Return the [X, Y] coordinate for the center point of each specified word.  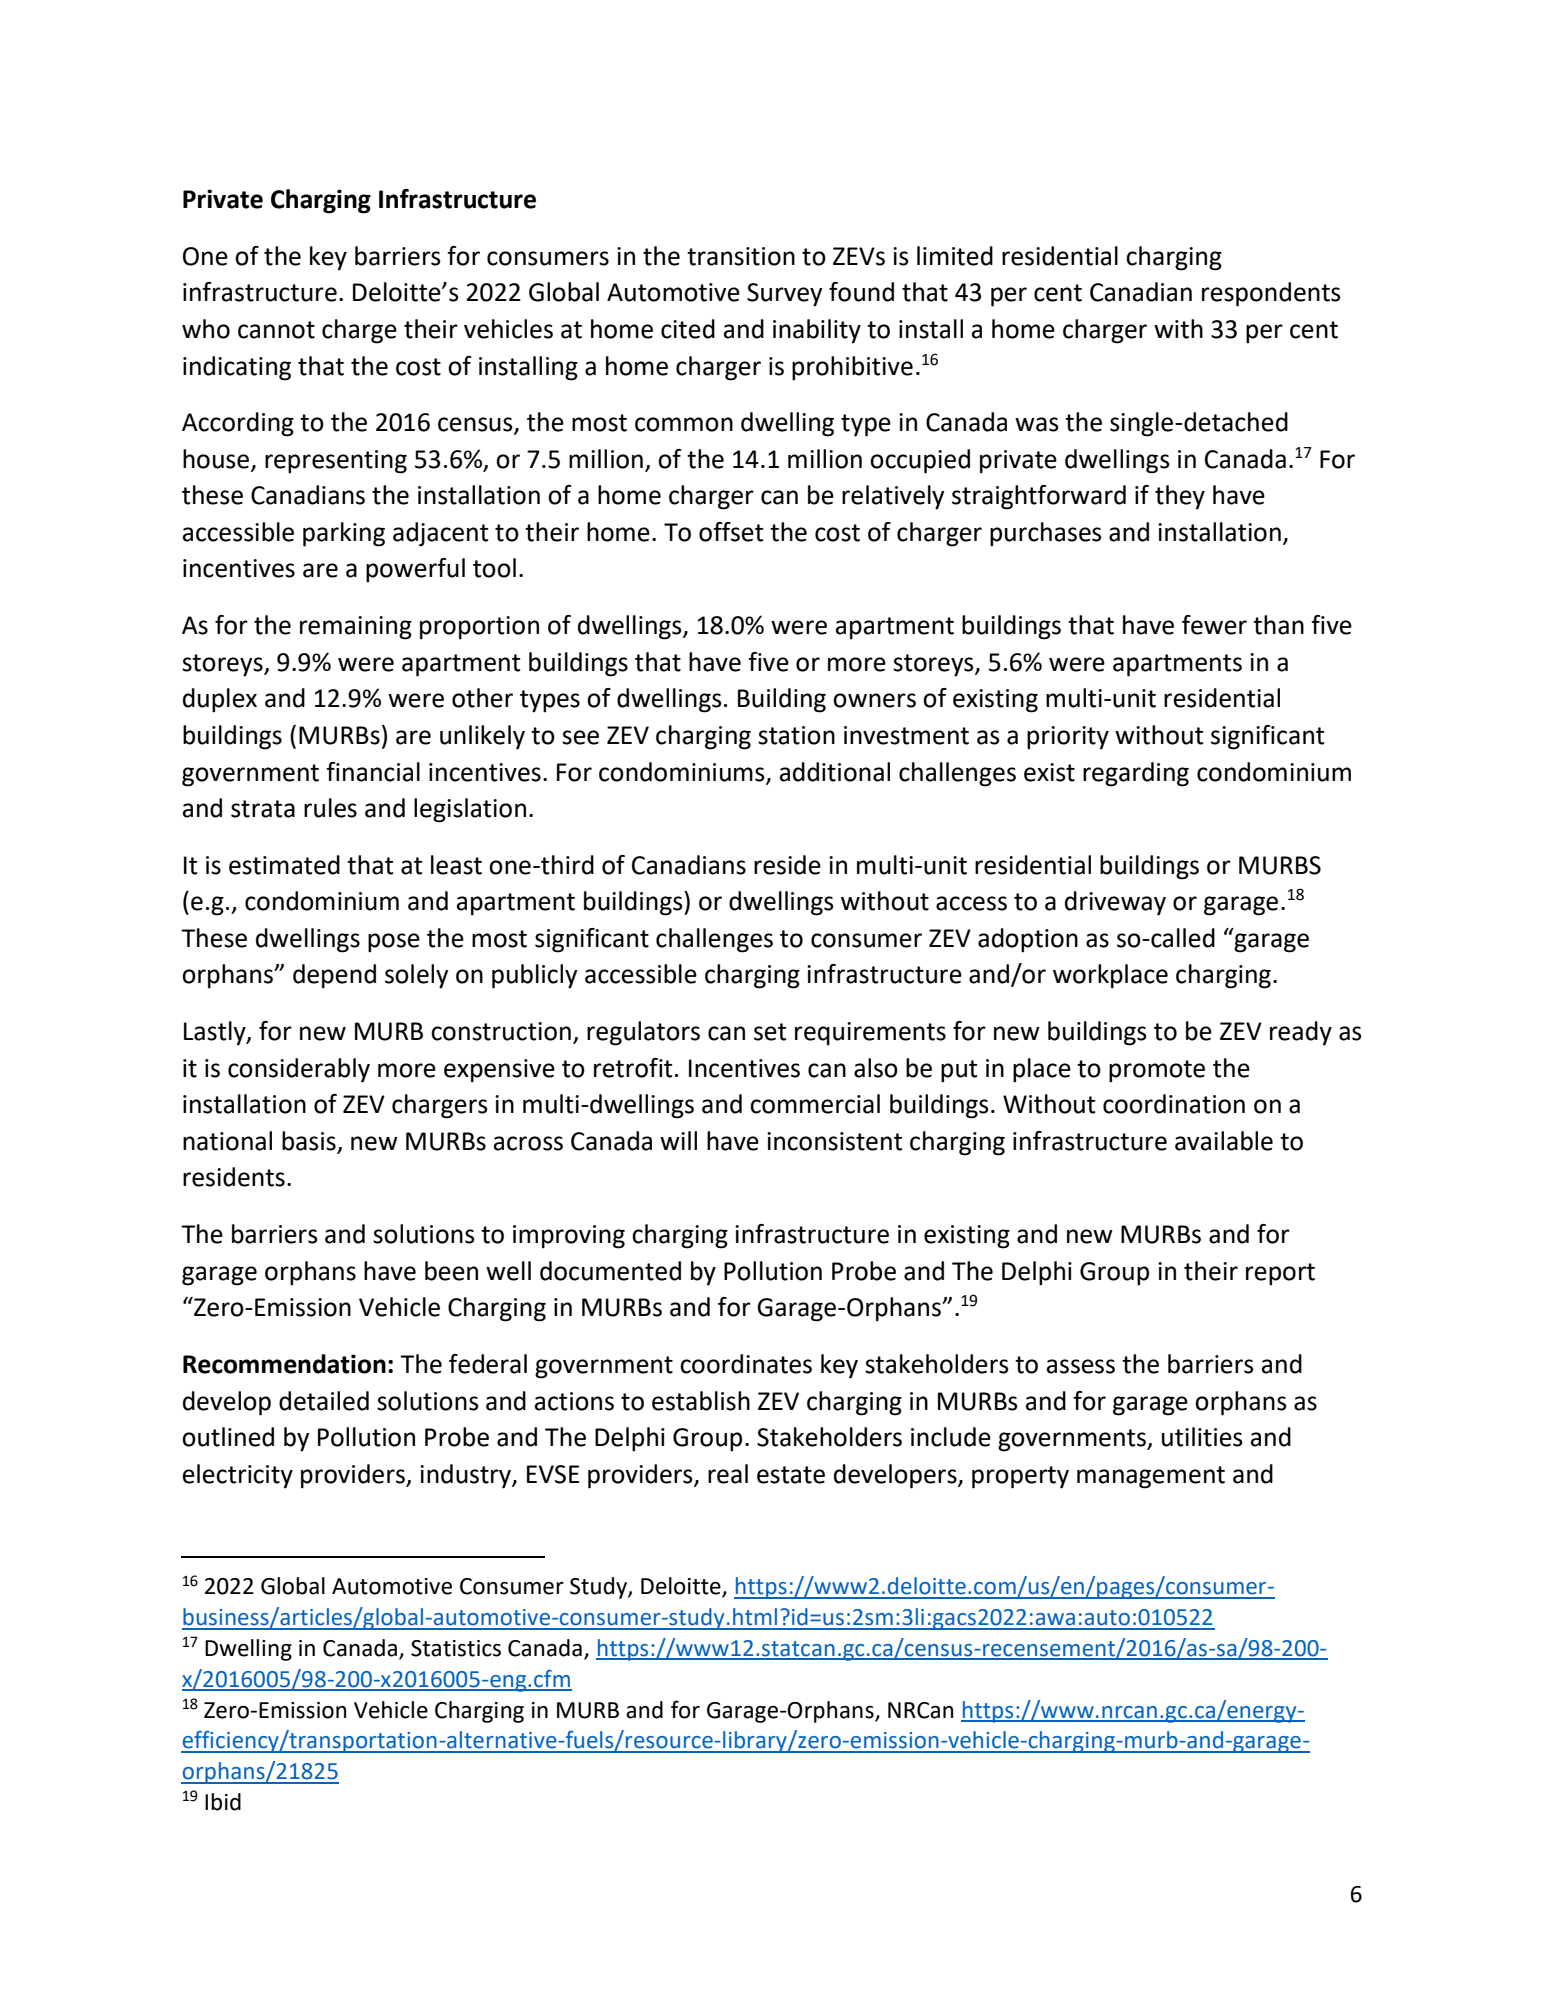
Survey [784, 295]
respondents [1271, 294]
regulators [643, 1033]
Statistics [456, 1648]
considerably [299, 1070]
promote [1157, 1071]
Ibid [223, 1802]
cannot [276, 330]
